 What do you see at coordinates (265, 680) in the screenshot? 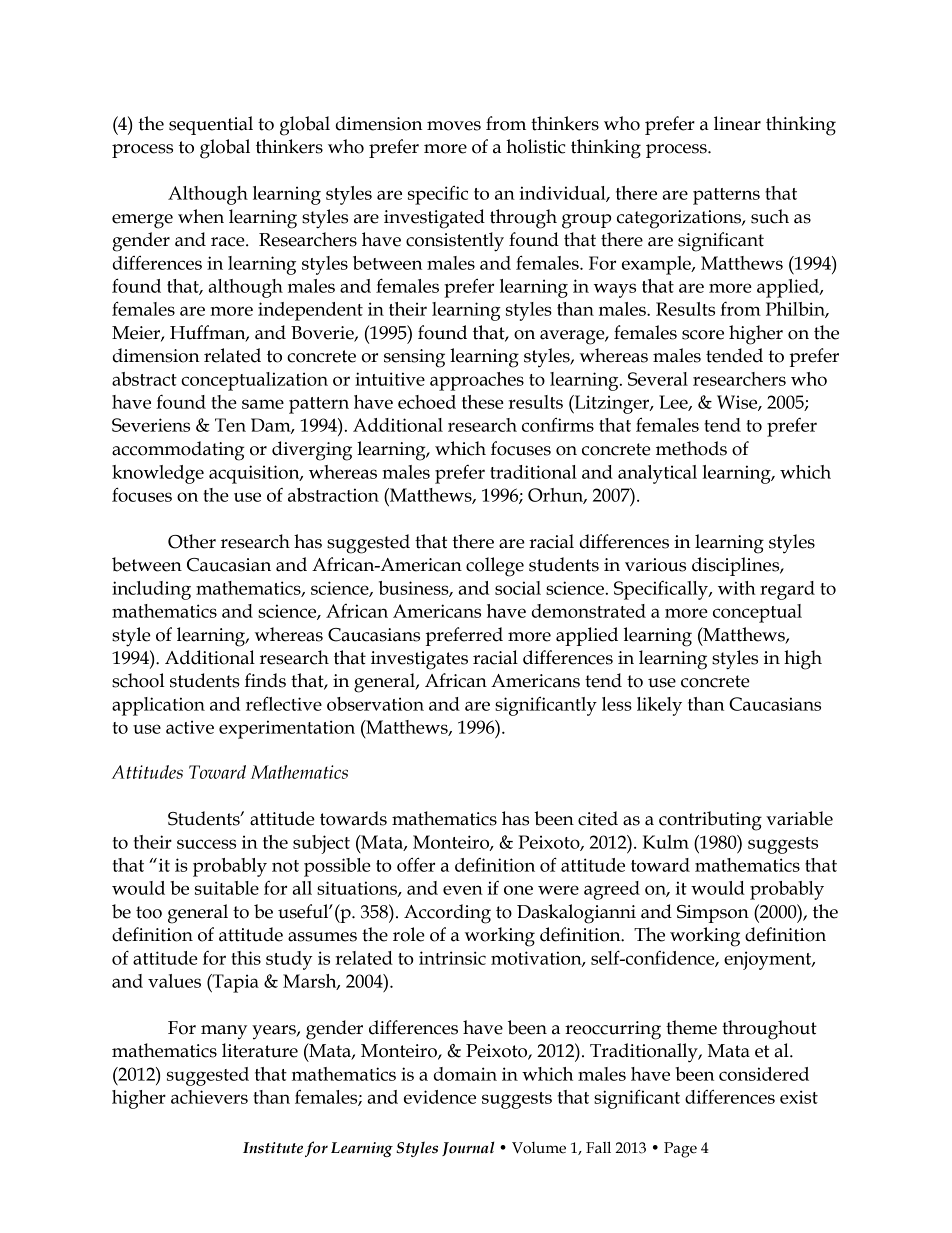
I see `finds` at bounding box center [265, 680].
